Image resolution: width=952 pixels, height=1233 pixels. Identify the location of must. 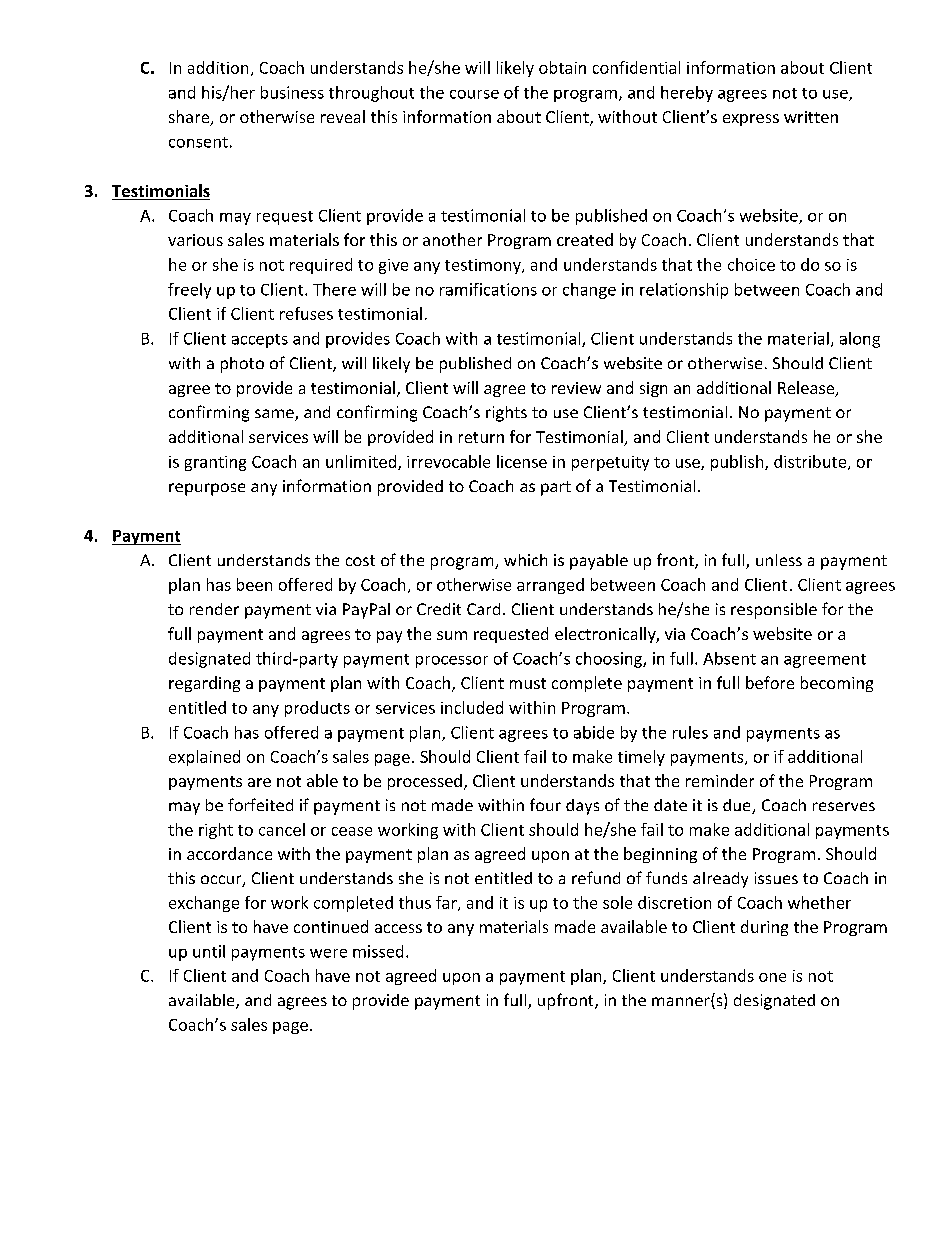
(528, 683).
